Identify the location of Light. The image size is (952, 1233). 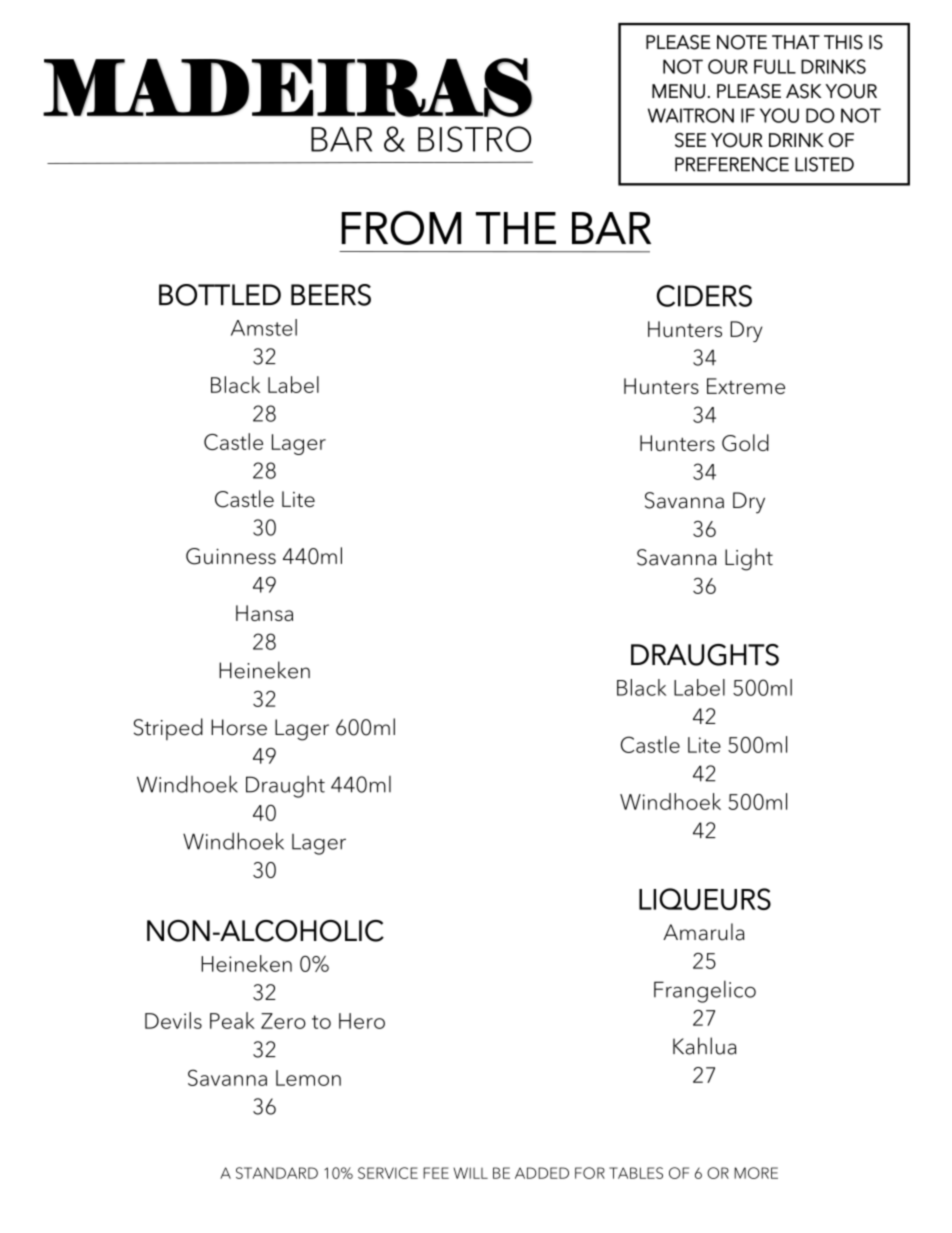
(749, 559).
